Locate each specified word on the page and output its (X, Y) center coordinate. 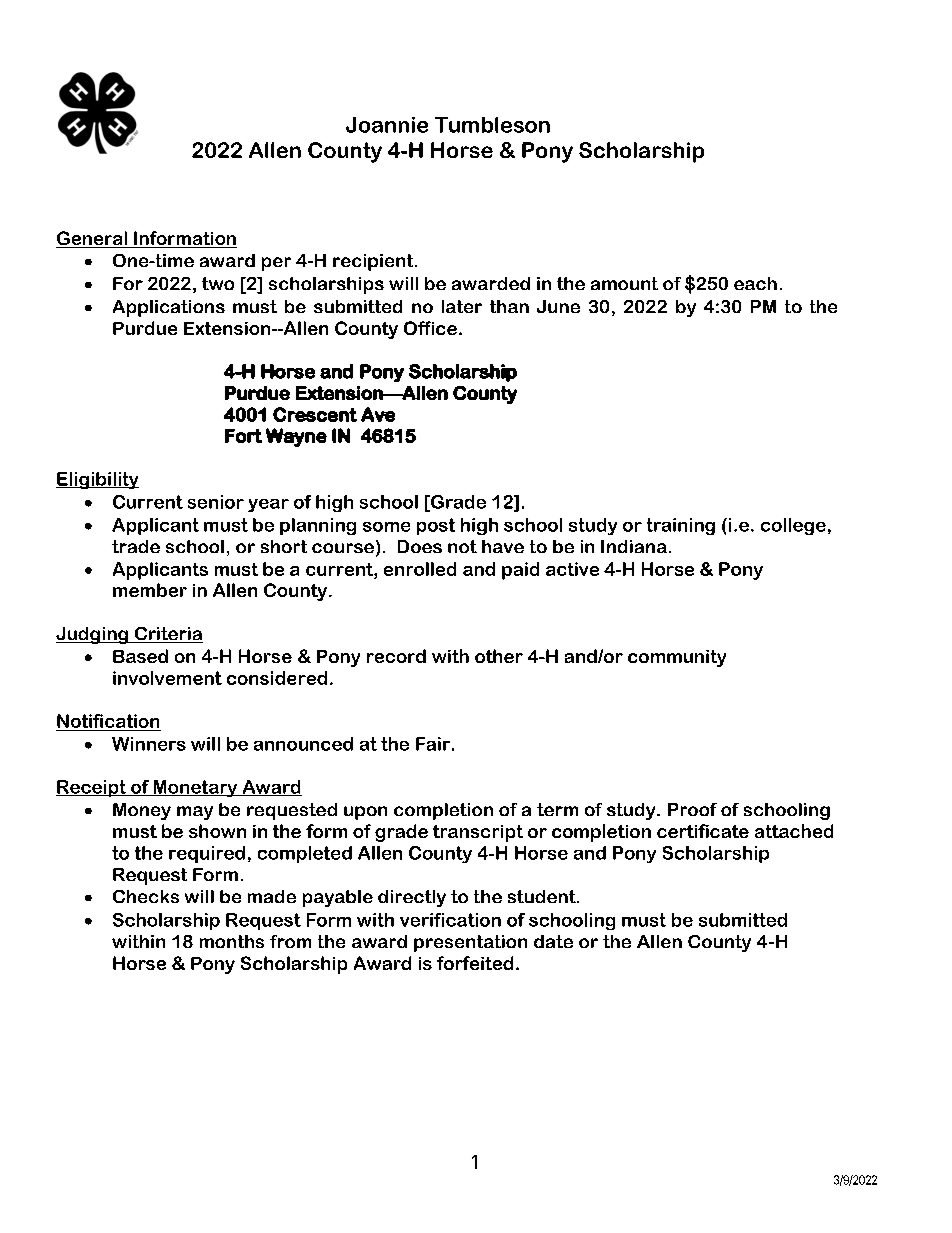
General (93, 239)
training (681, 526)
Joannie (387, 125)
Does (420, 546)
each (755, 283)
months (232, 941)
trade (136, 546)
